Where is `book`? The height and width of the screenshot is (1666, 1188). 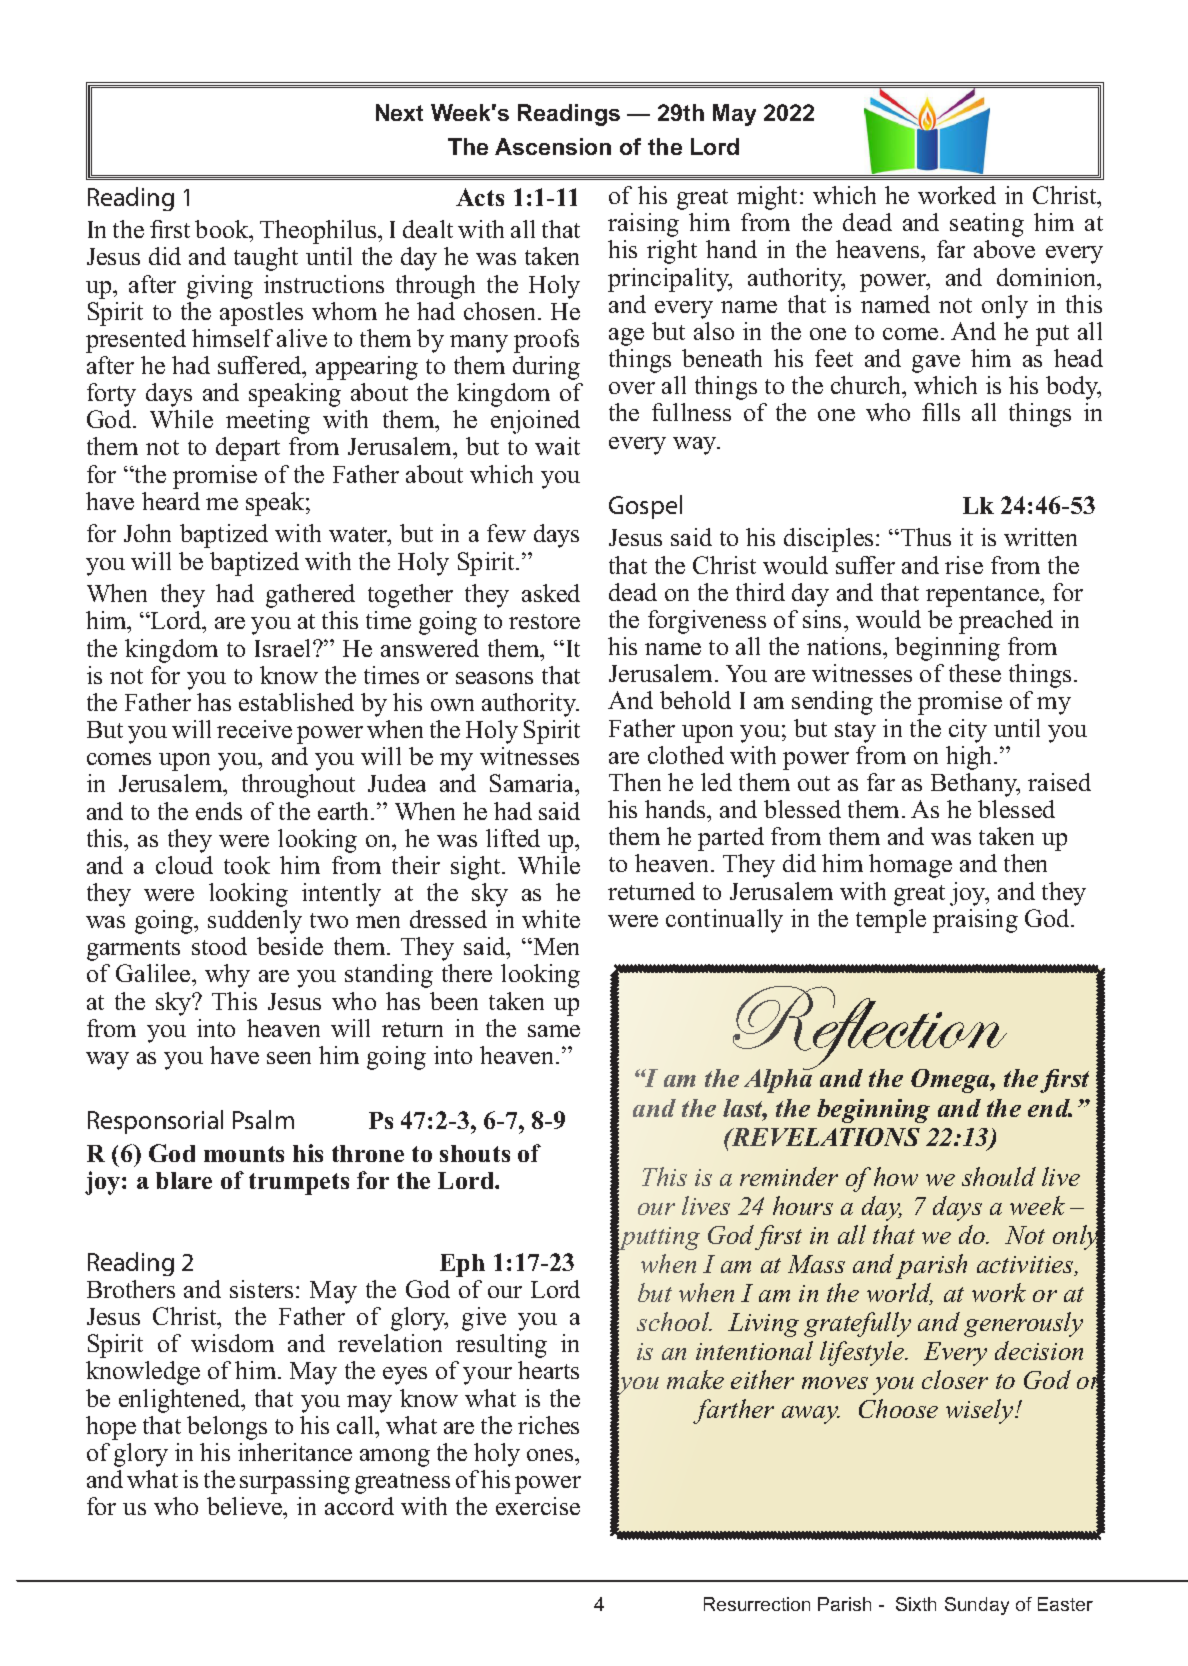 book is located at coordinates (223, 231).
